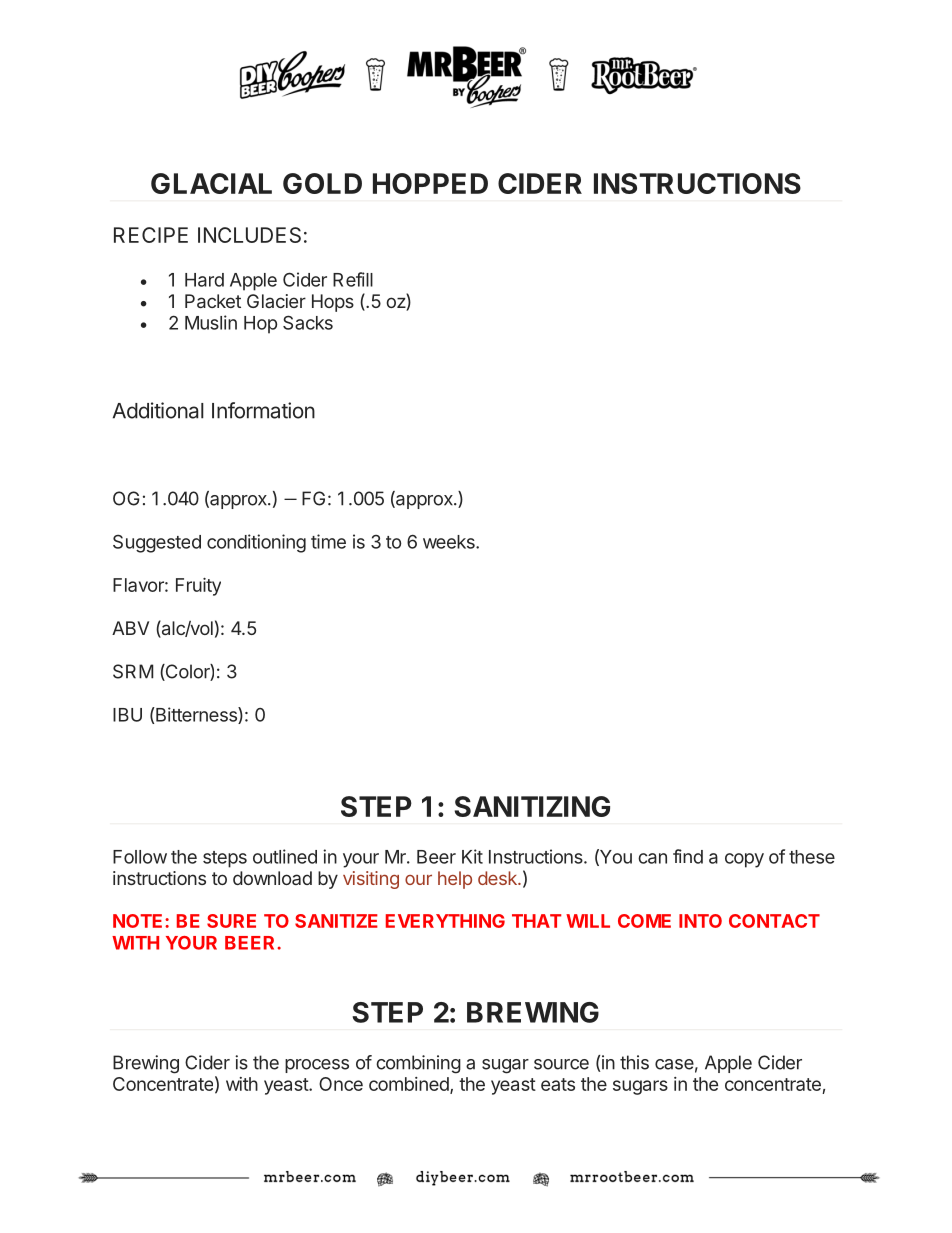 Image resolution: width=952 pixels, height=1233 pixels. I want to click on help, so click(455, 880).
